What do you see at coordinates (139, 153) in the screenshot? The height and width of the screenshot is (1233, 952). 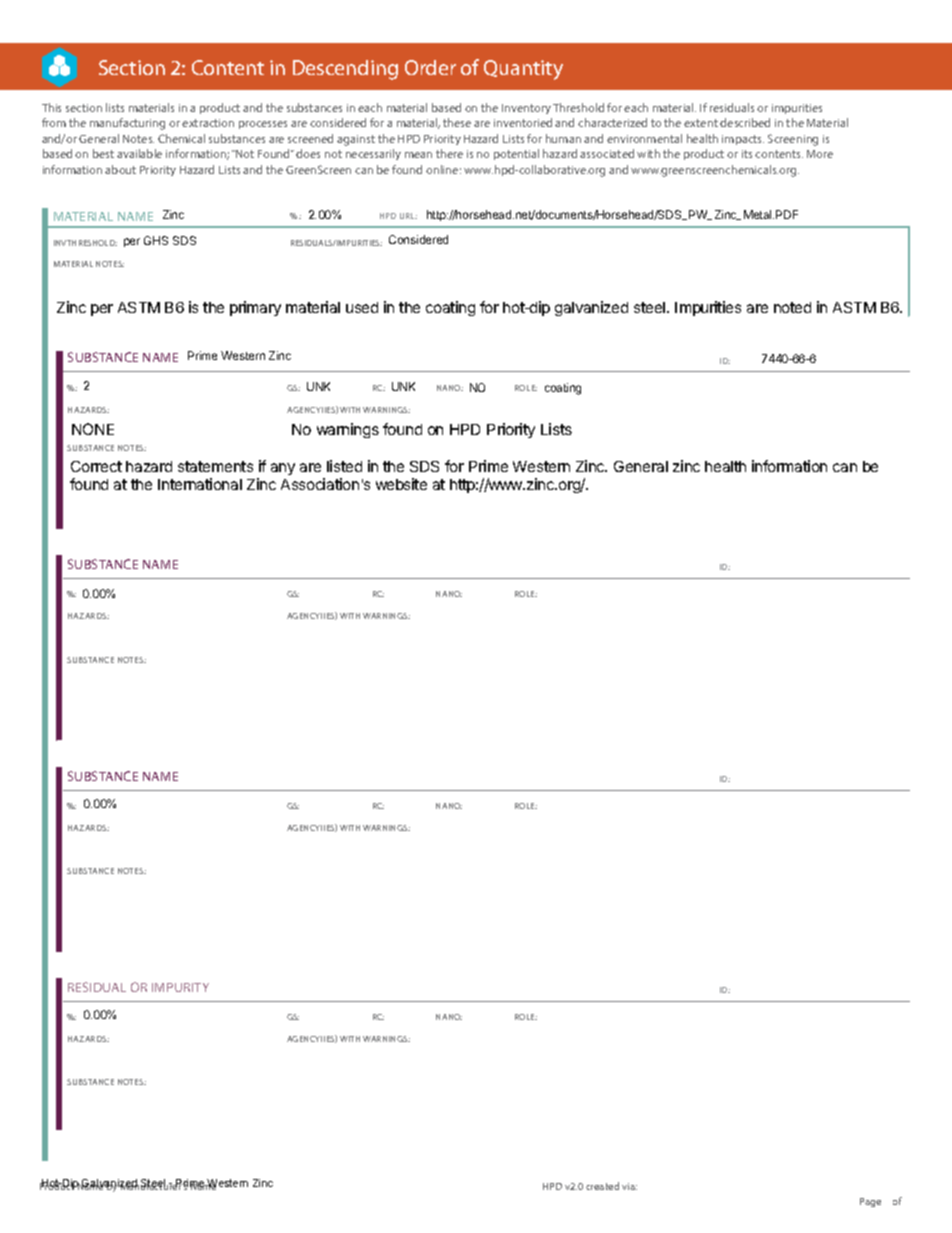 I see `available` at bounding box center [139, 153].
